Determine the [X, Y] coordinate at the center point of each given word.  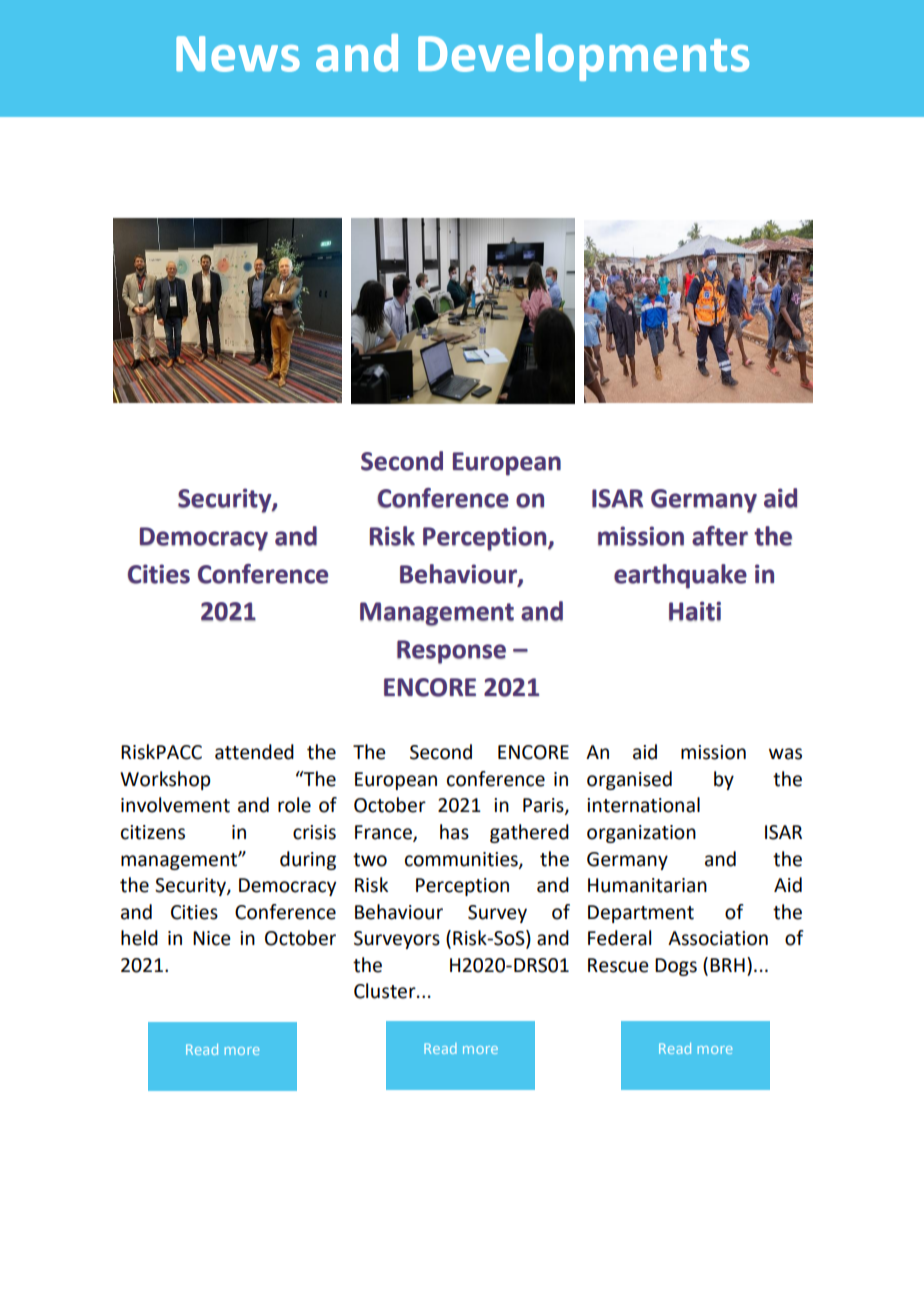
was [785, 754]
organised [629, 780]
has [454, 832]
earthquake [680, 576]
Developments [583, 57]
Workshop [165, 780]
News [238, 54]
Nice [212, 938]
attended [254, 752]
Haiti [695, 611]
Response [451, 652]
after [720, 536]
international [643, 805]
